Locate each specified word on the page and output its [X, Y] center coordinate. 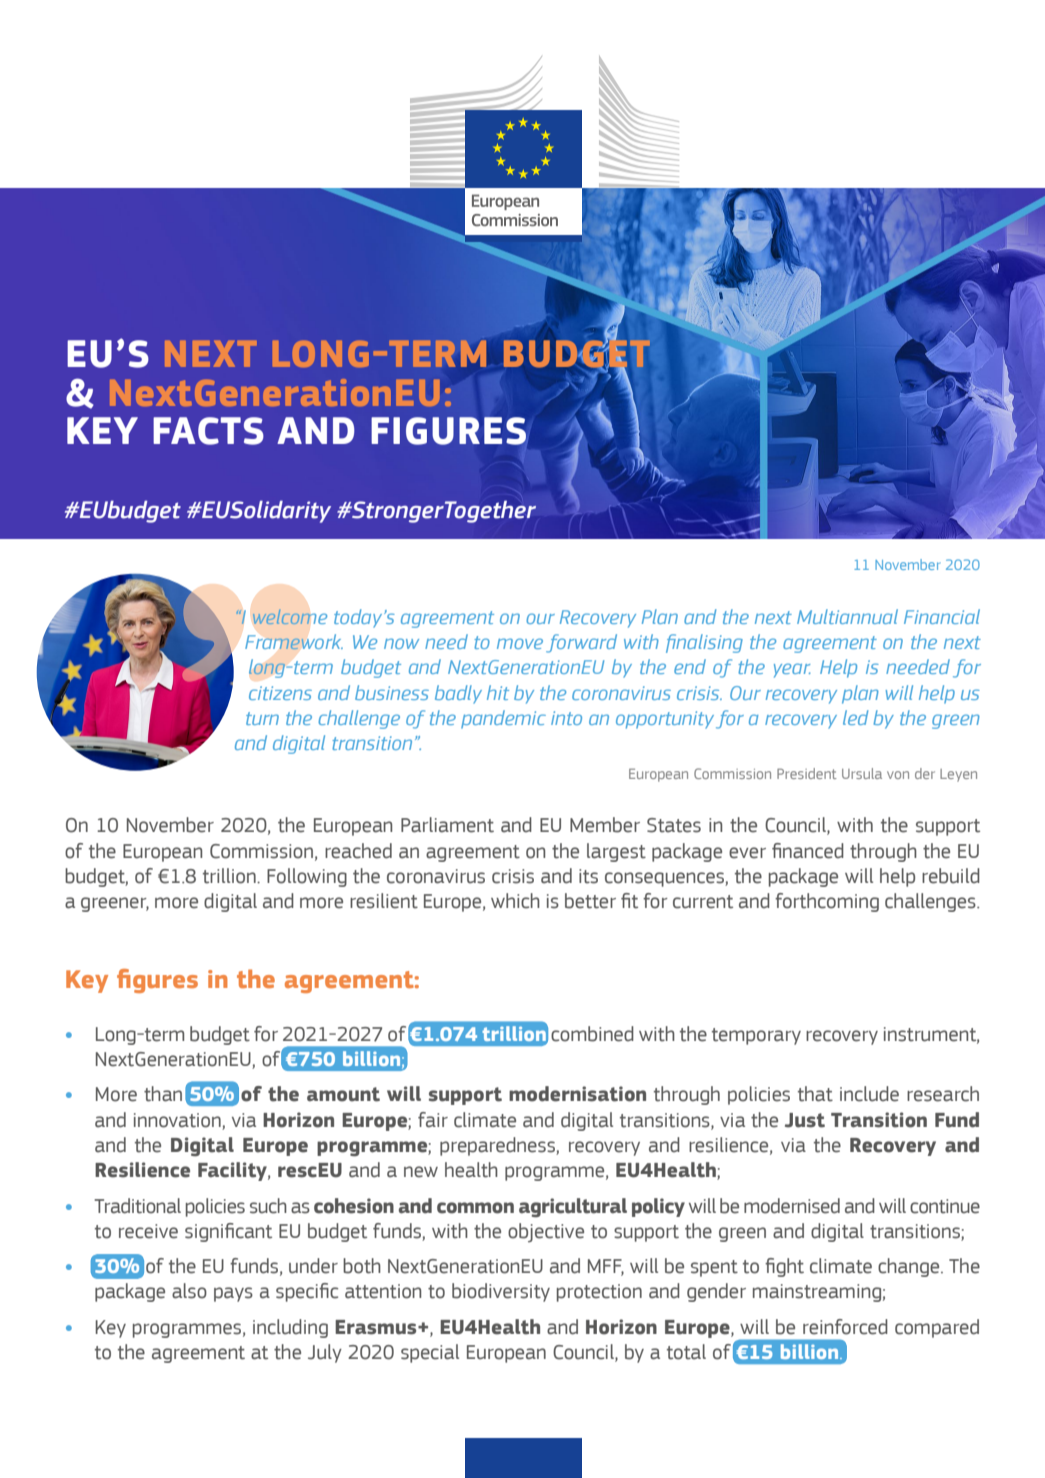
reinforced [845, 1327]
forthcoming [827, 902]
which [515, 901]
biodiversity [501, 1292]
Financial [942, 616]
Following [307, 877]
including [290, 1328]
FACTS [208, 431]
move [520, 643]
